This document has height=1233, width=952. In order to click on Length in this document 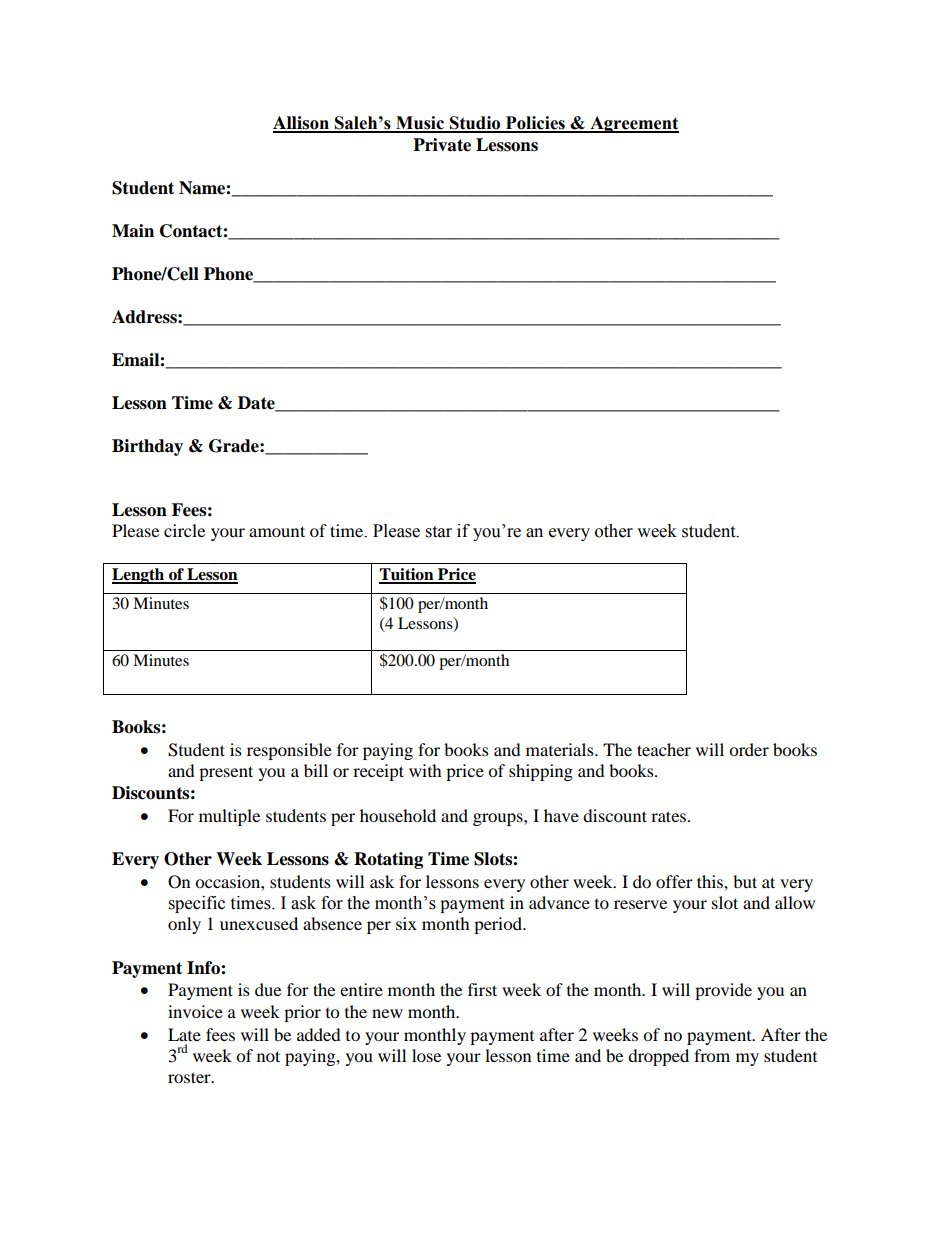, I will do `click(139, 576)`.
